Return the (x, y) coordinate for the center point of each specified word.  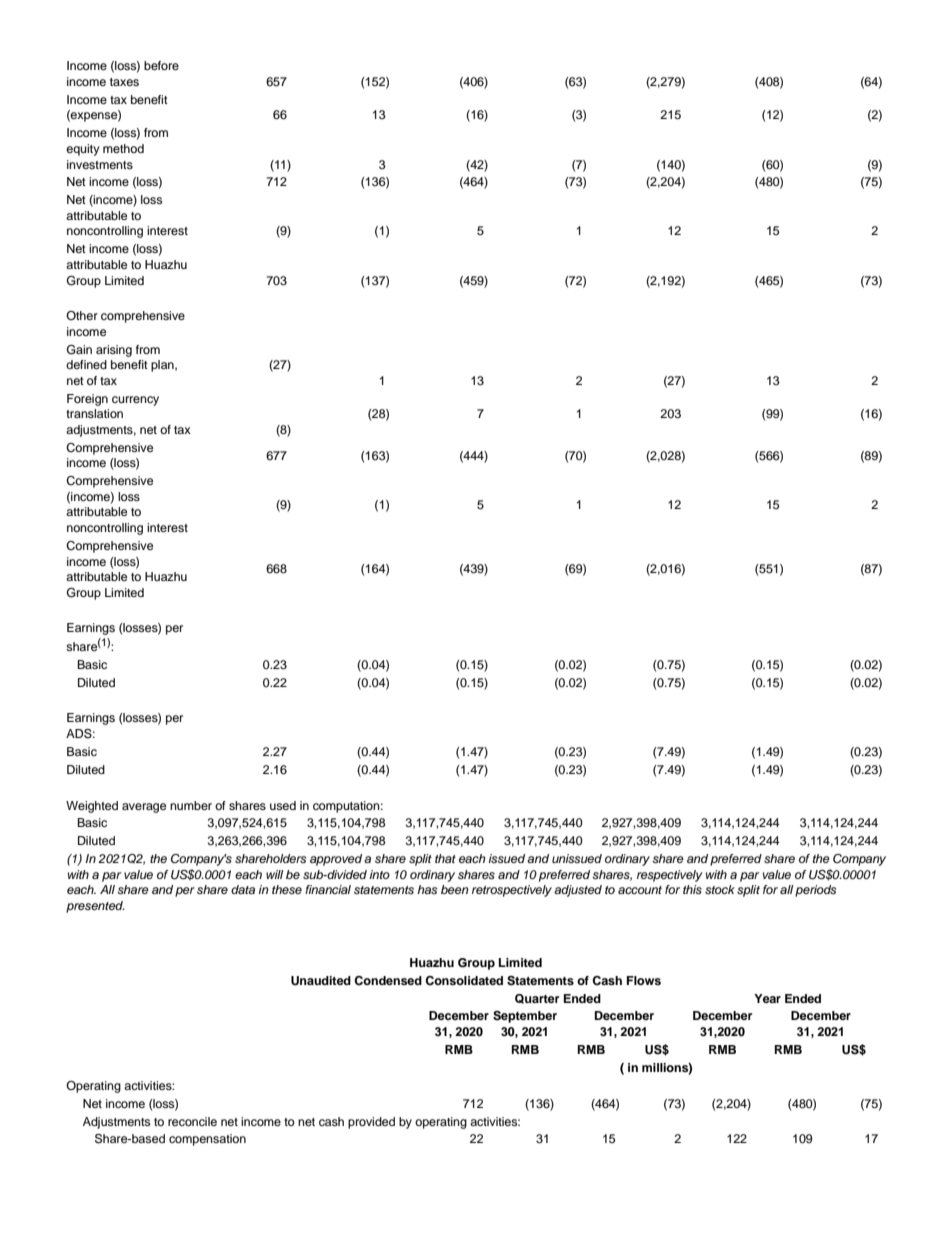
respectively (670, 876)
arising (114, 351)
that (445, 858)
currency (135, 401)
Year (767, 998)
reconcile (192, 1121)
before (161, 65)
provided (371, 1123)
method (123, 148)
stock (720, 889)
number (191, 805)
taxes (124, 82)
